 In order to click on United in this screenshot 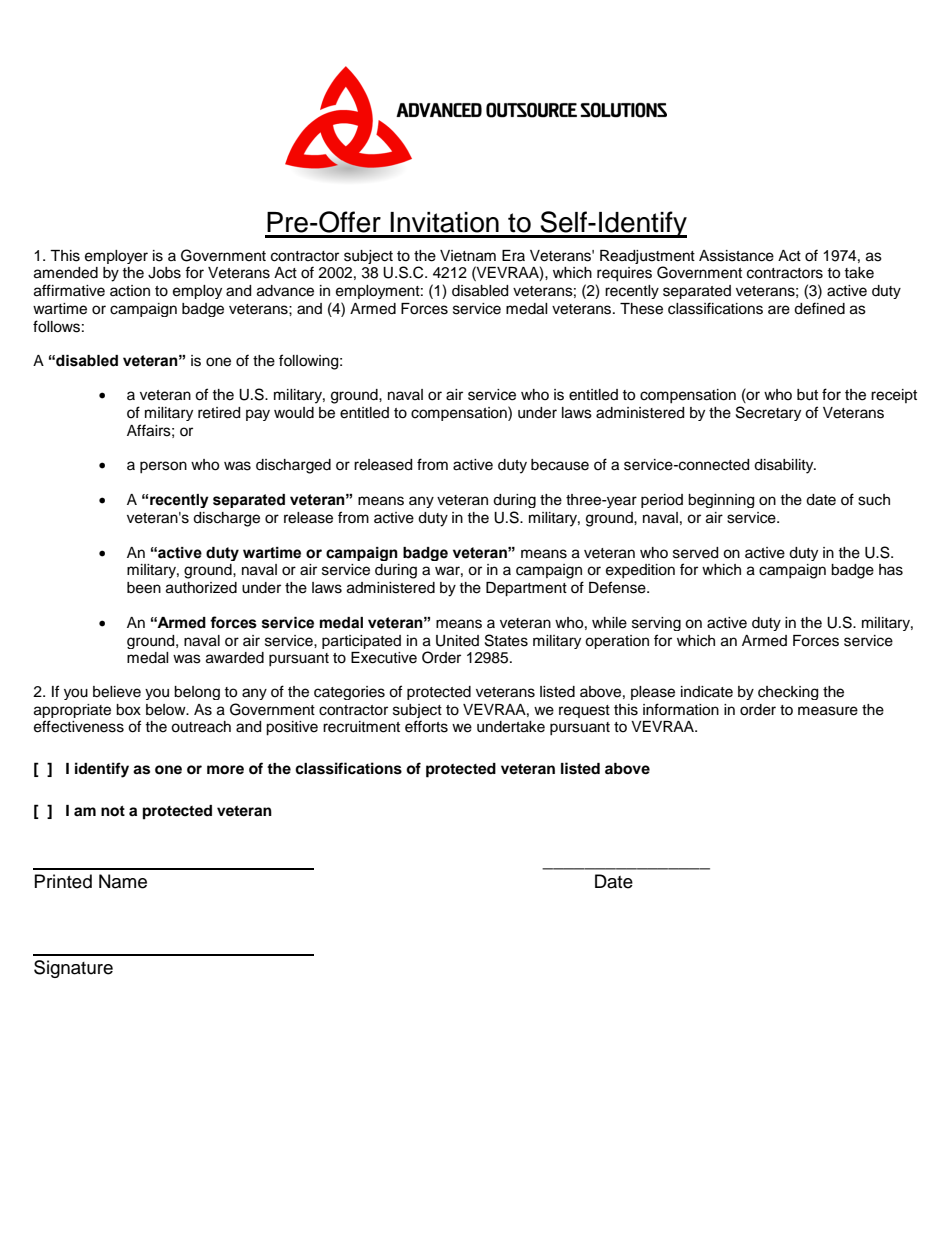, I will do `click(457, 641)`.
